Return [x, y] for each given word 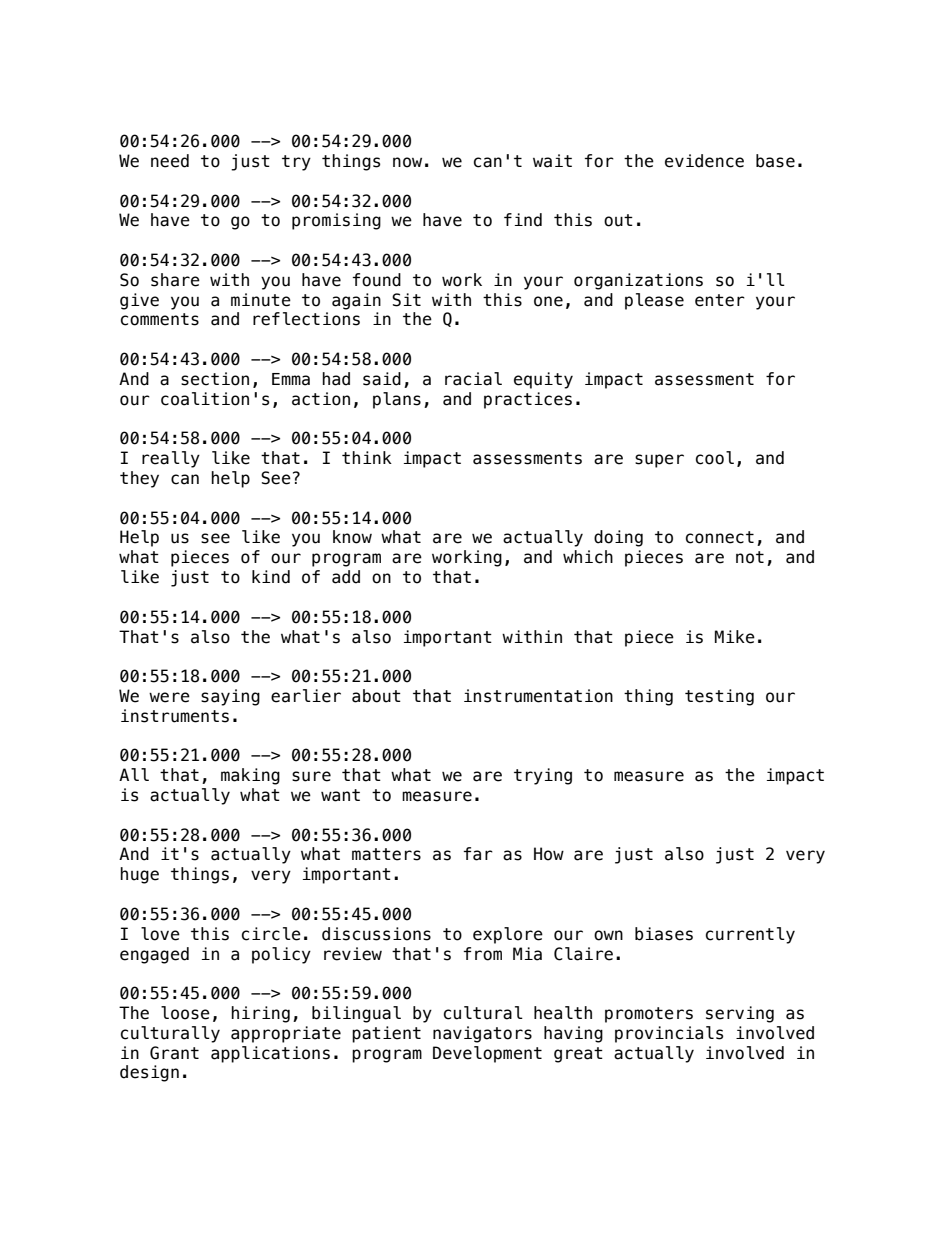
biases [664, 934]
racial [473, 379]
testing [719, 697]
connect [720, 537]
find [523, 220]
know [352, 537]
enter [720, 300]
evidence [704, 161]
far [478, 854]
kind [271, 577]
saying [230, 697]
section [215, 379]
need [170, 161]
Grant [174, 1053]
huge [139, 875]
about [376, 696]
